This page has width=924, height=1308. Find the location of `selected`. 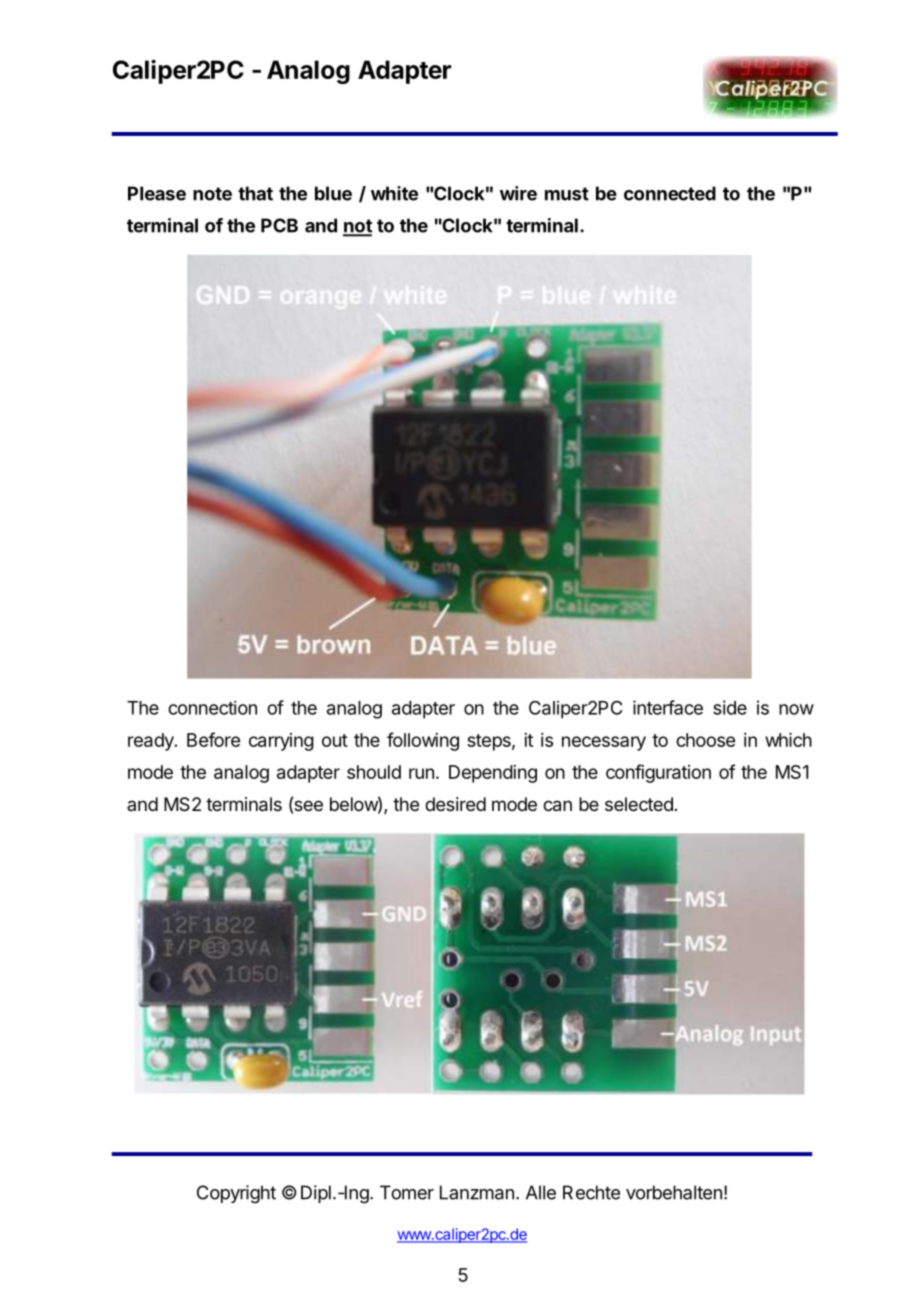

selected is located at coordinates (639, 804).
